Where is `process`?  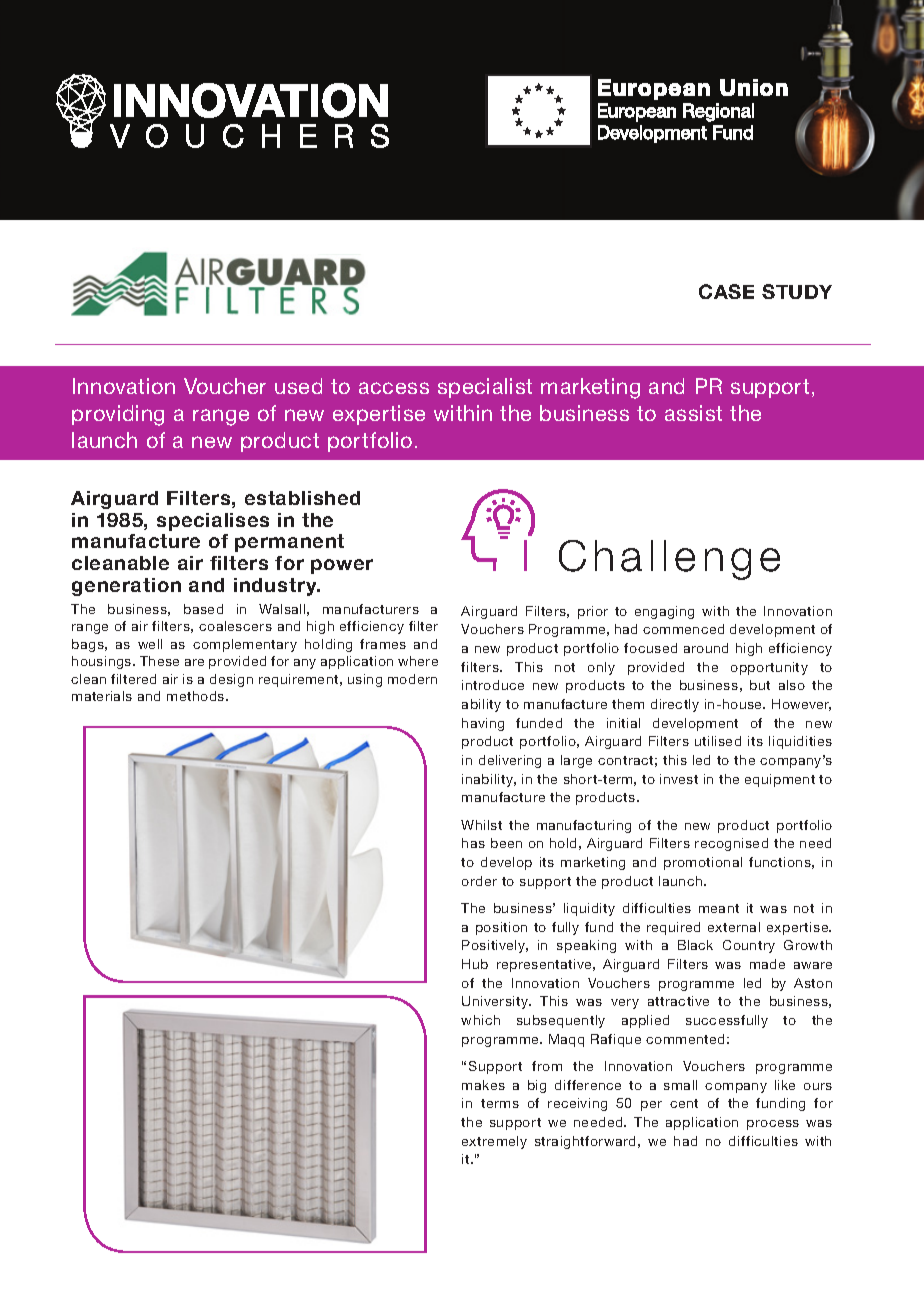
process is located at coordinates (773, 1125).
